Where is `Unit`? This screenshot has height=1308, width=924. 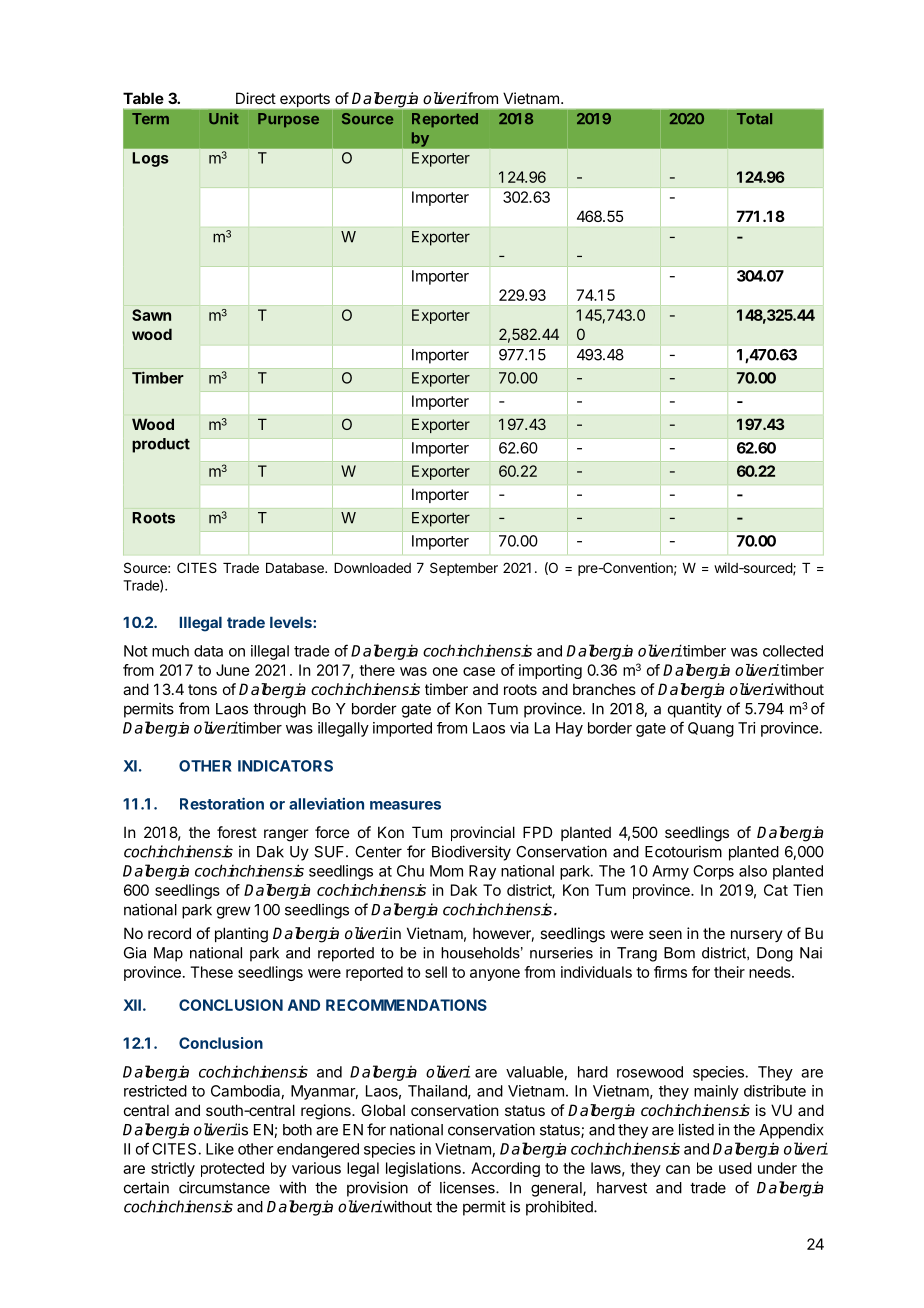 Unit is located at coordinates (224, 118).
